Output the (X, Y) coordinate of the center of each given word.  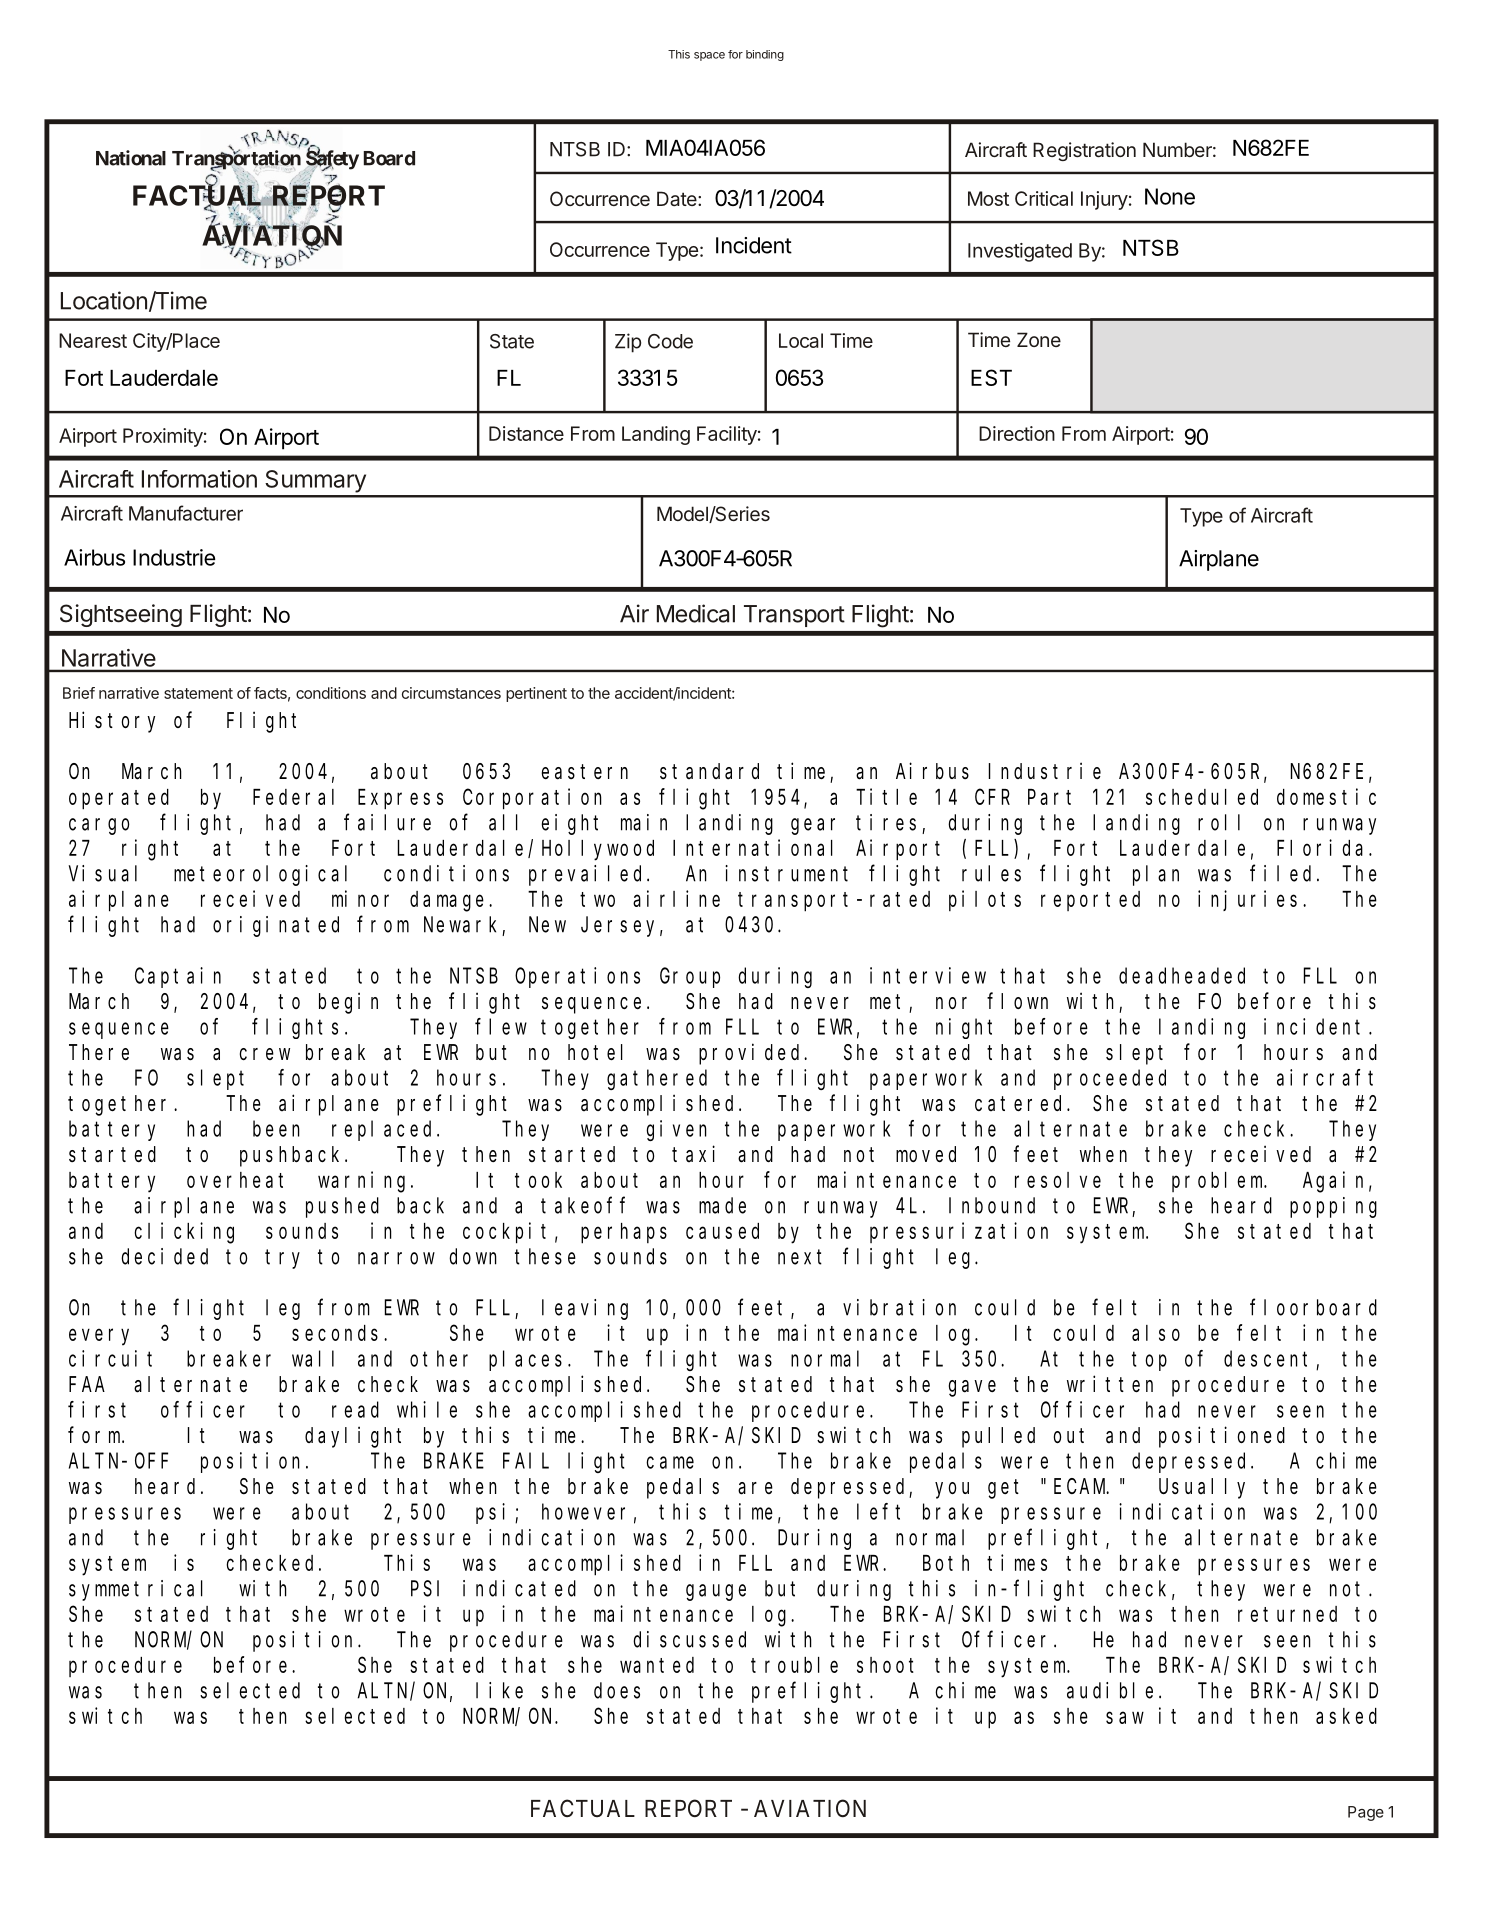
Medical (696, 613)
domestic (1326, 796)
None (1170, 196)
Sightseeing (121, 615)
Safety (332, 160)
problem (1219, 1182)
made (722, 1205)
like (499, 1690)
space (709, 56)
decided (164, 1256)
